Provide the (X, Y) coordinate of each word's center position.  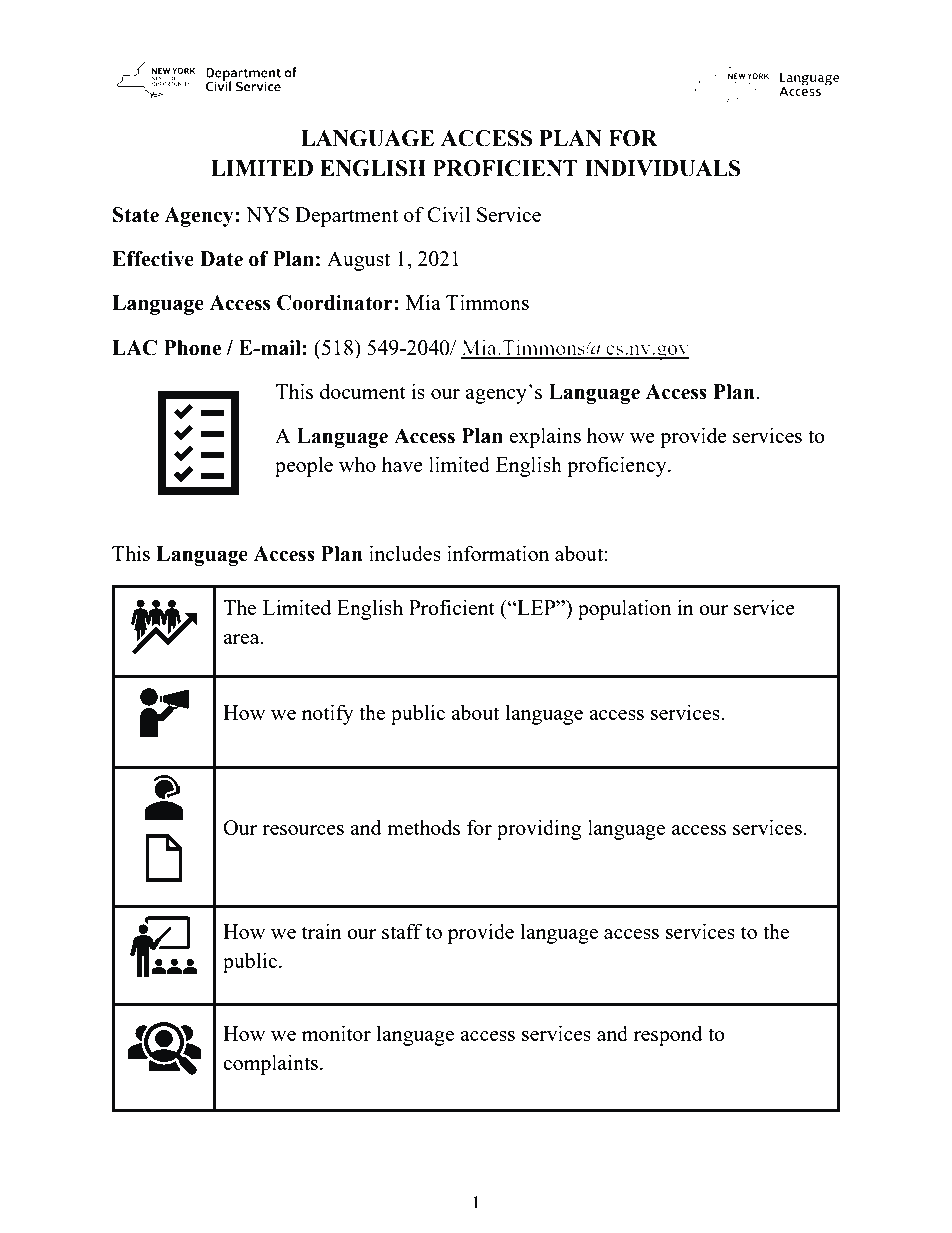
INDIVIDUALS (662, 168)
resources (303, 830)
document (363, 391)
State (136, 215)
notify (328, 714)
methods (423, 827)
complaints (270, 1064)
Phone (193, 348)
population (624, 609)
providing (539, 829)
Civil (448, 214)
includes (405, 553)
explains (545, 437)
